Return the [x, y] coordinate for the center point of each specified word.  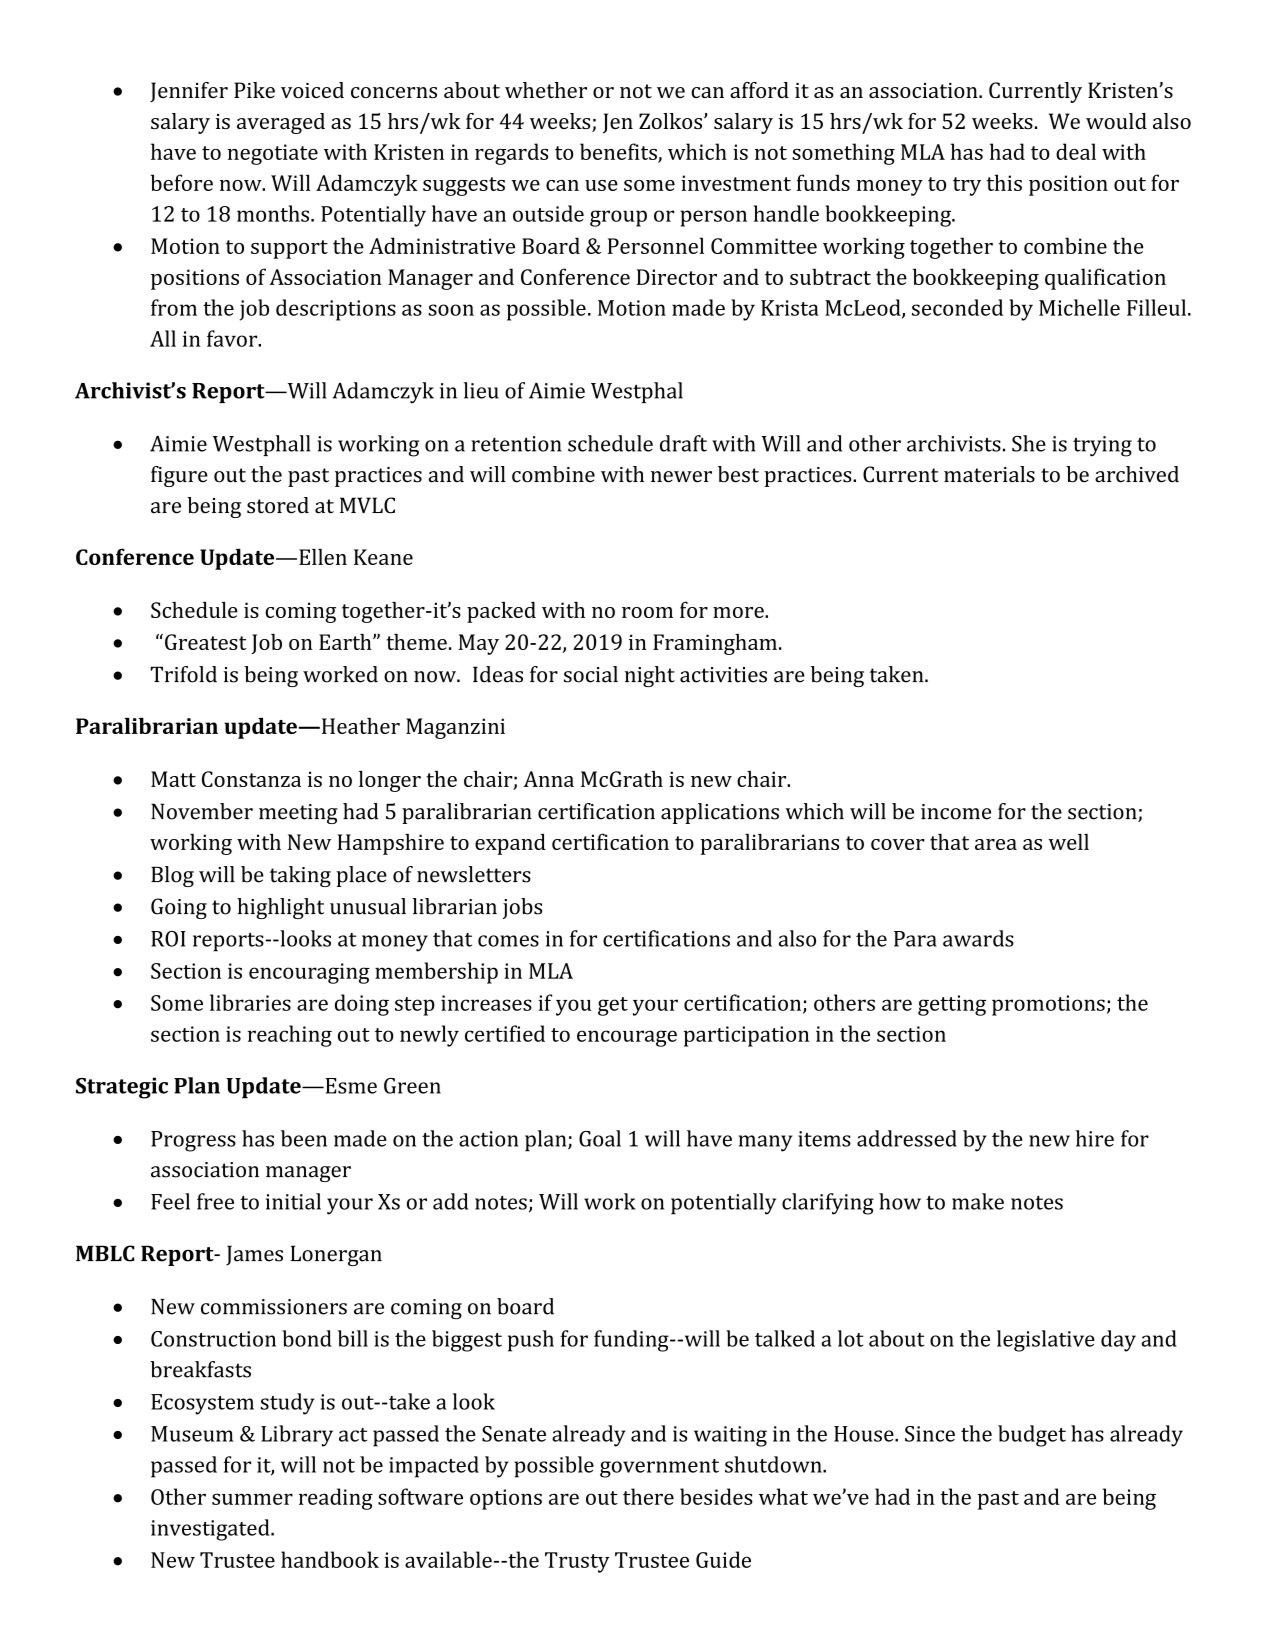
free [215, 1201]
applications [720, 813]
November [202, 811]
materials [989, 474]
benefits [619, 152]
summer [252, 1499]
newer [681, 477]
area [996, 844]
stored [278, 505]
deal [1076, 151]
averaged [281, 123]
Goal [600, 1138]
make [978, 1201]
